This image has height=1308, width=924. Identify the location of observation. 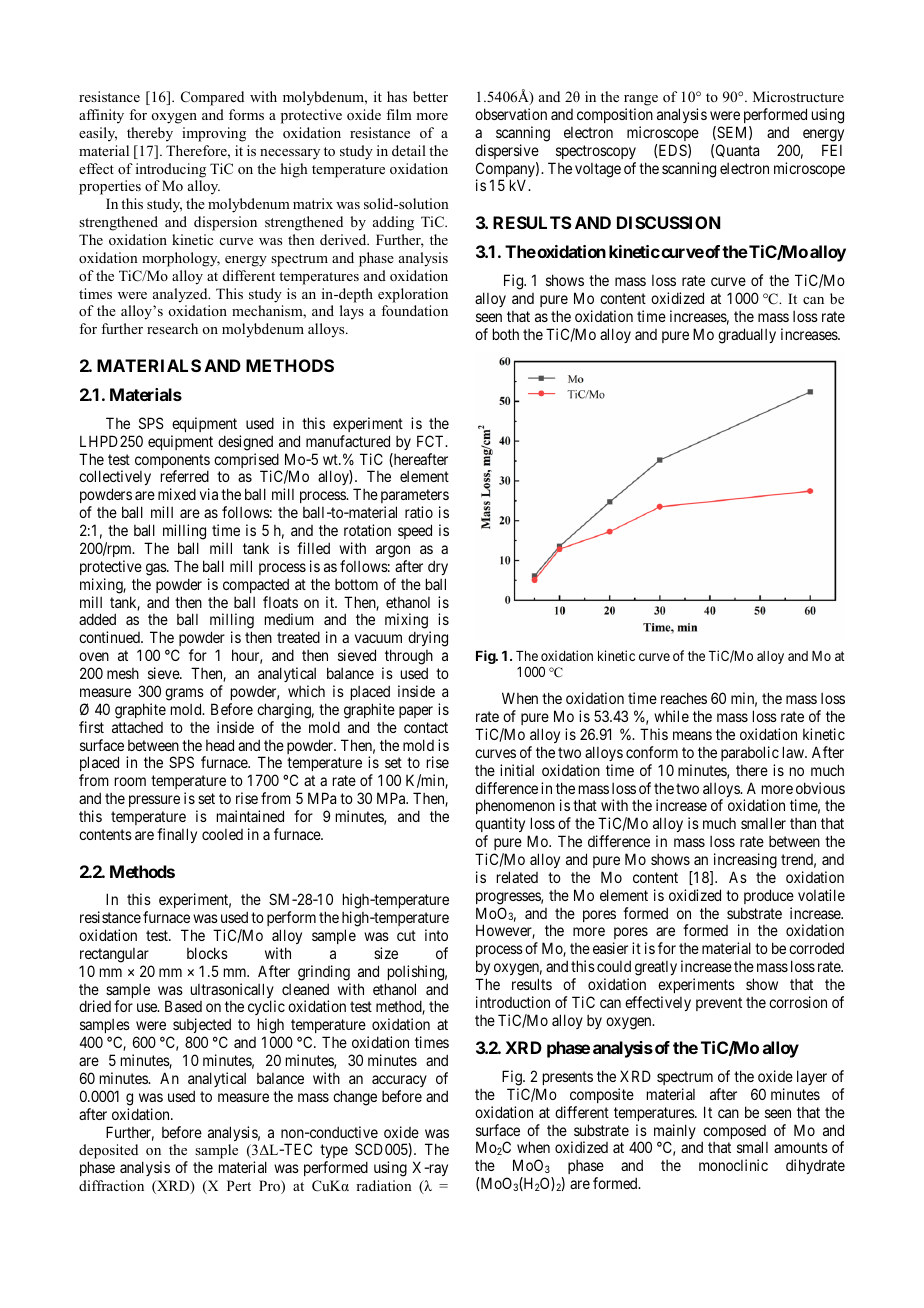
(511, 114).
